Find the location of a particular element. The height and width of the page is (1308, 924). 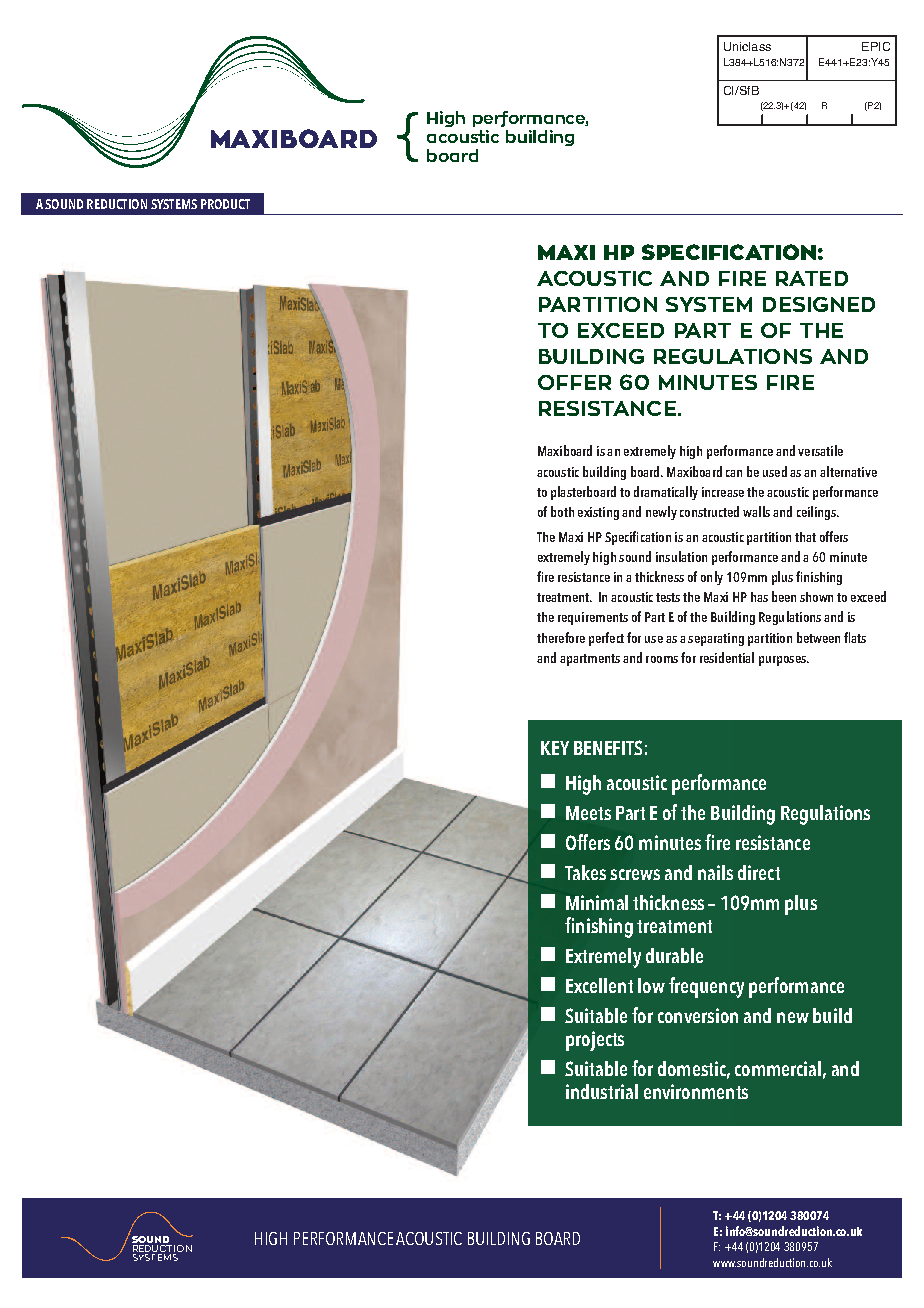

versatile is located at coordinates (820, 450).
